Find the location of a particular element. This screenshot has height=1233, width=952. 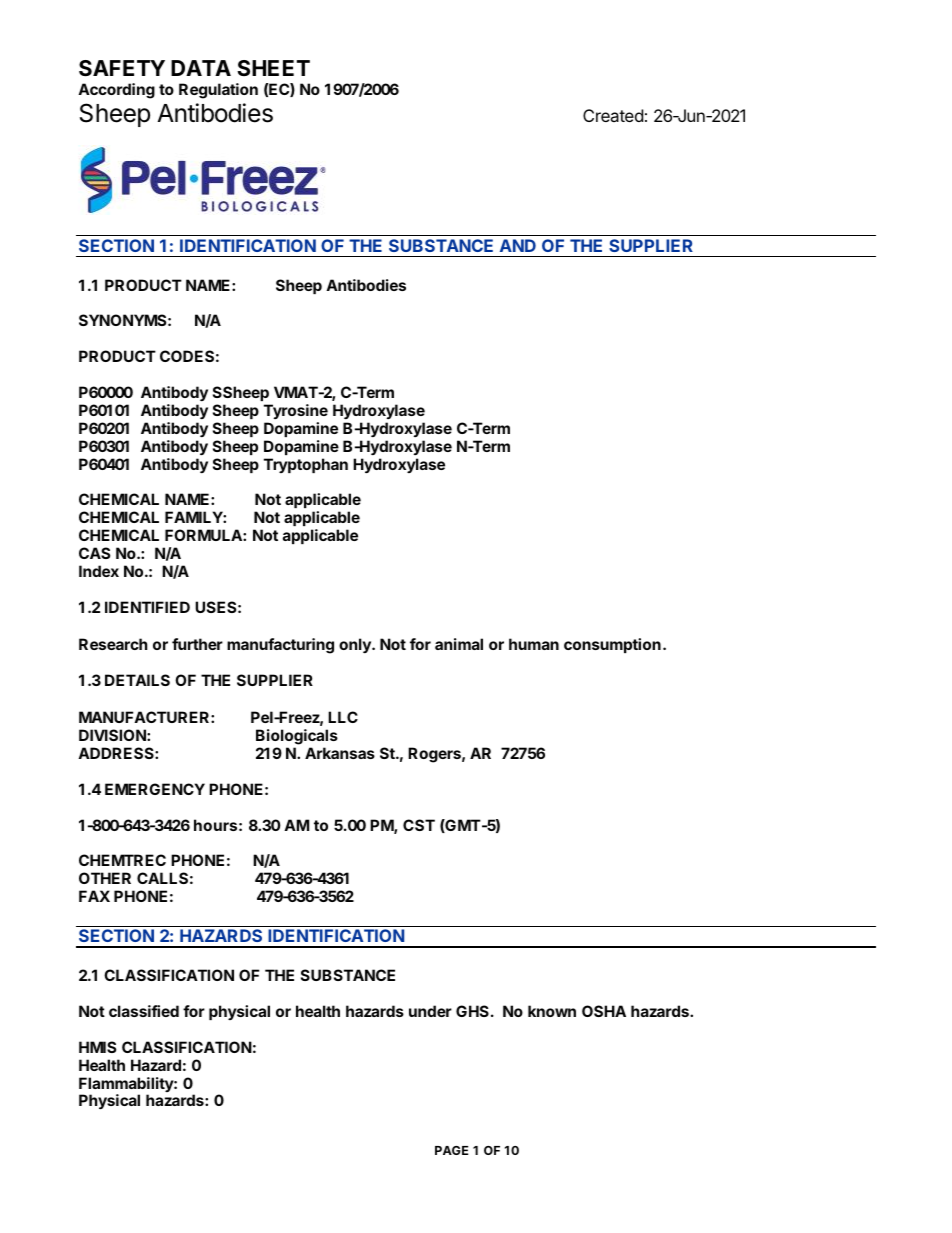

OTHER is located at coordinates (105, 878).
